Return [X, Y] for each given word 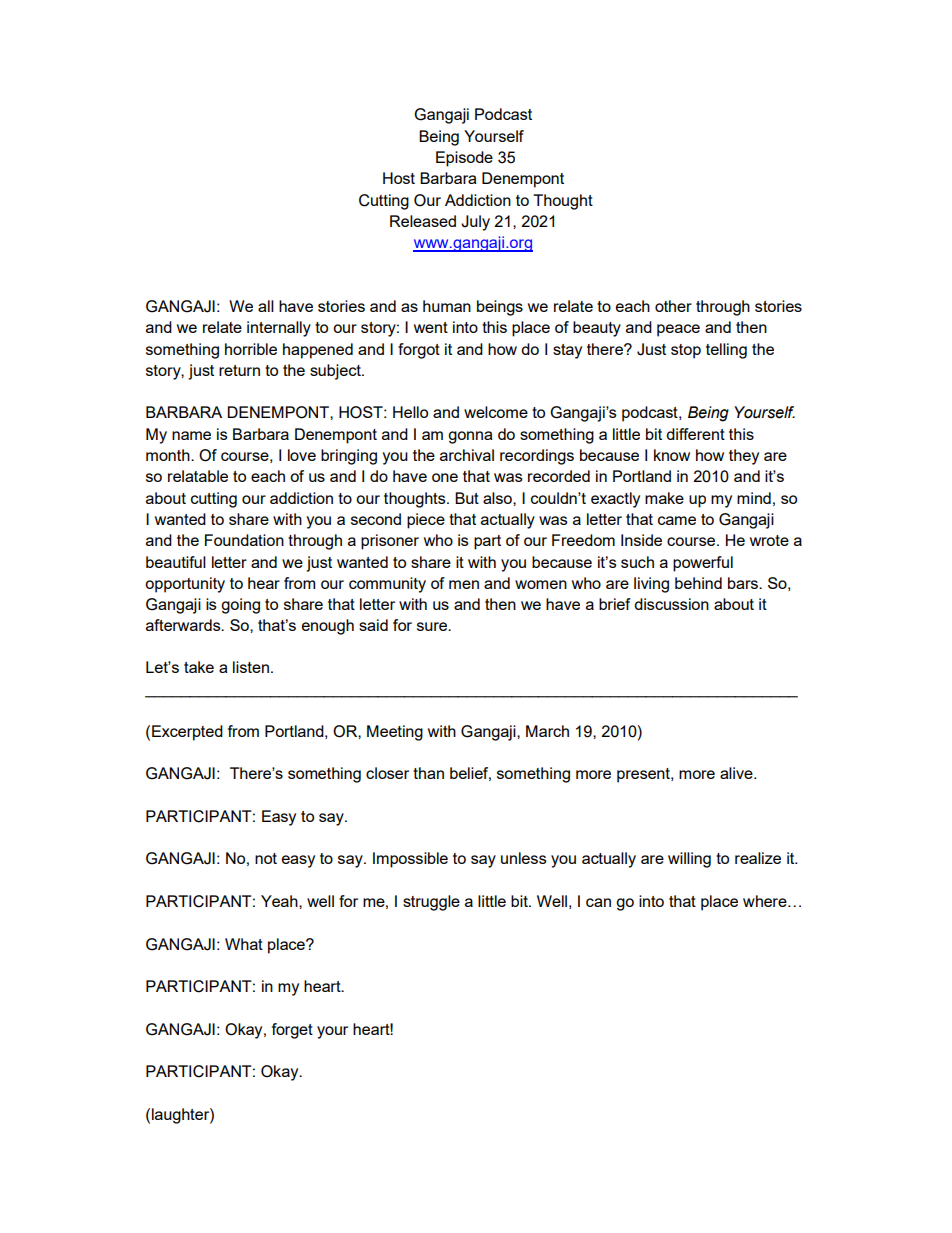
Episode [464, 159]
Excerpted [187, 733]
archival [467, 455]
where [766, 901]
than [428, 773]
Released [423, 221]
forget [292, 1031]
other [673, 306]
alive [737, 773]
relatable [198, 476]
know [672, 455]
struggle [431, 903]
